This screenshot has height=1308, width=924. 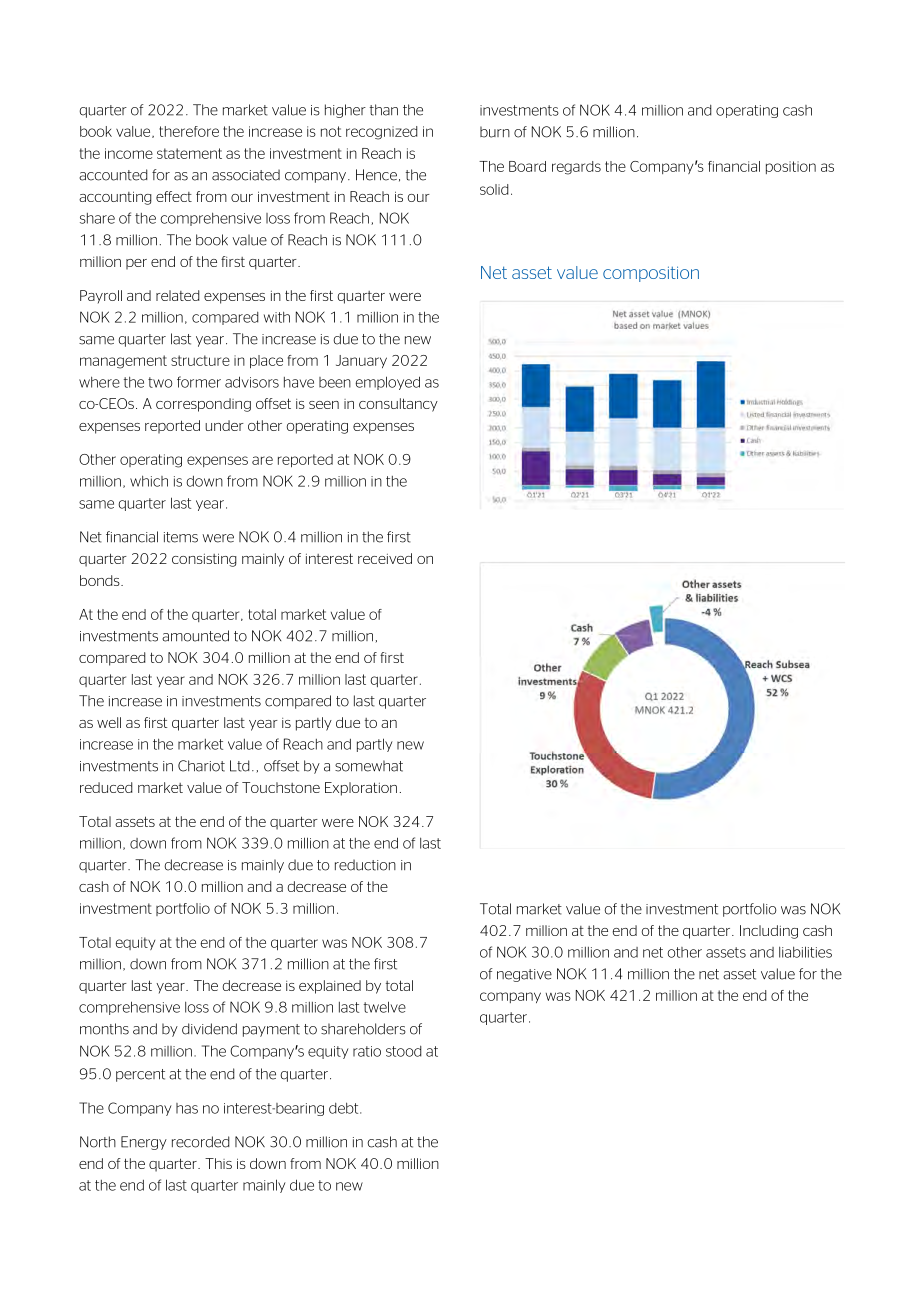 I want to click on regards, so click(x=576, y=168).
